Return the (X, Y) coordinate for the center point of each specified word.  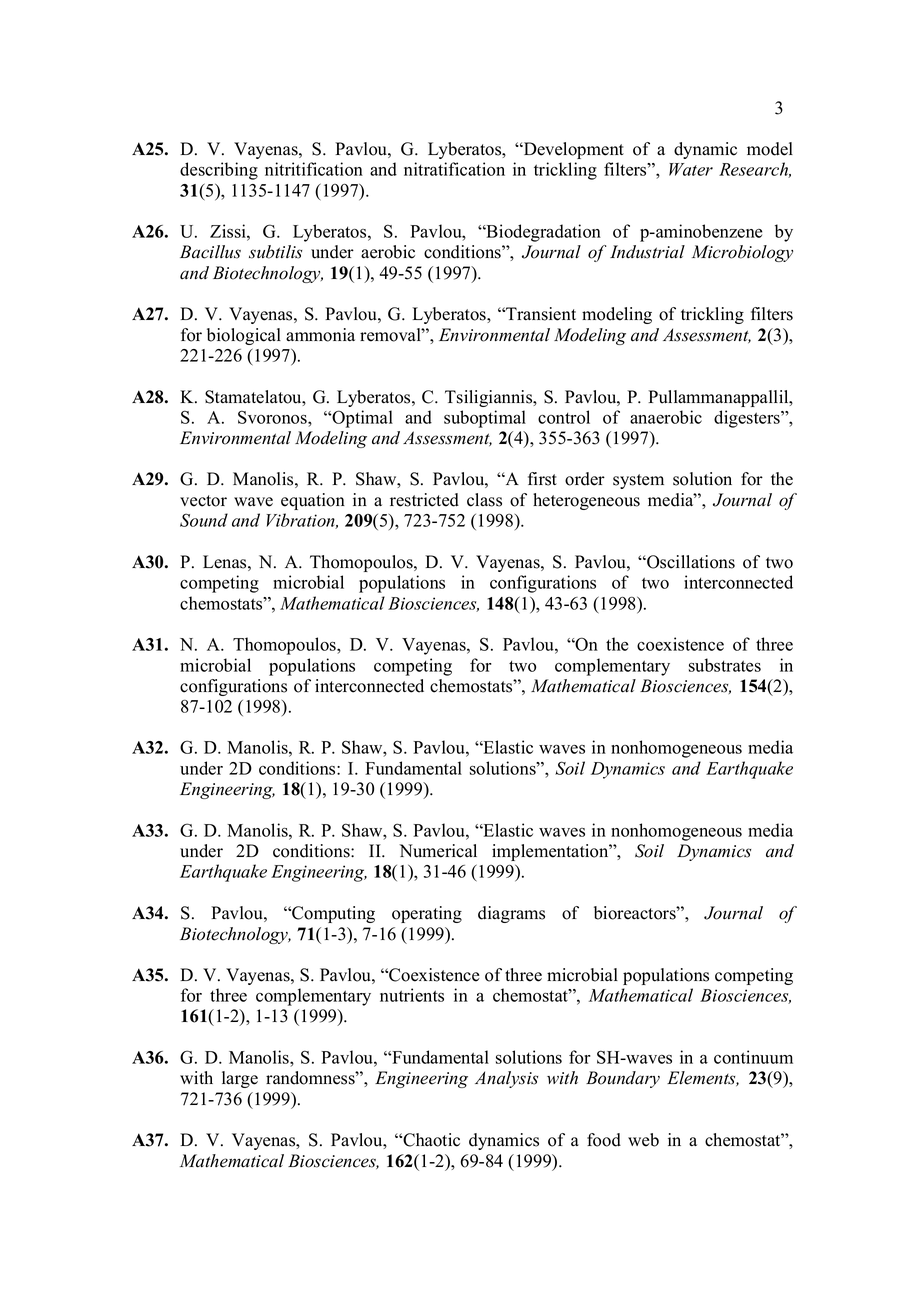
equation (313, 501)
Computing (332, 914)
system (638, 481)
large (240, 1079)
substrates (725, 665)
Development (573, 150)
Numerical (438, 851)
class (484, 500)
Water (691, 169)
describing (219, 171)
